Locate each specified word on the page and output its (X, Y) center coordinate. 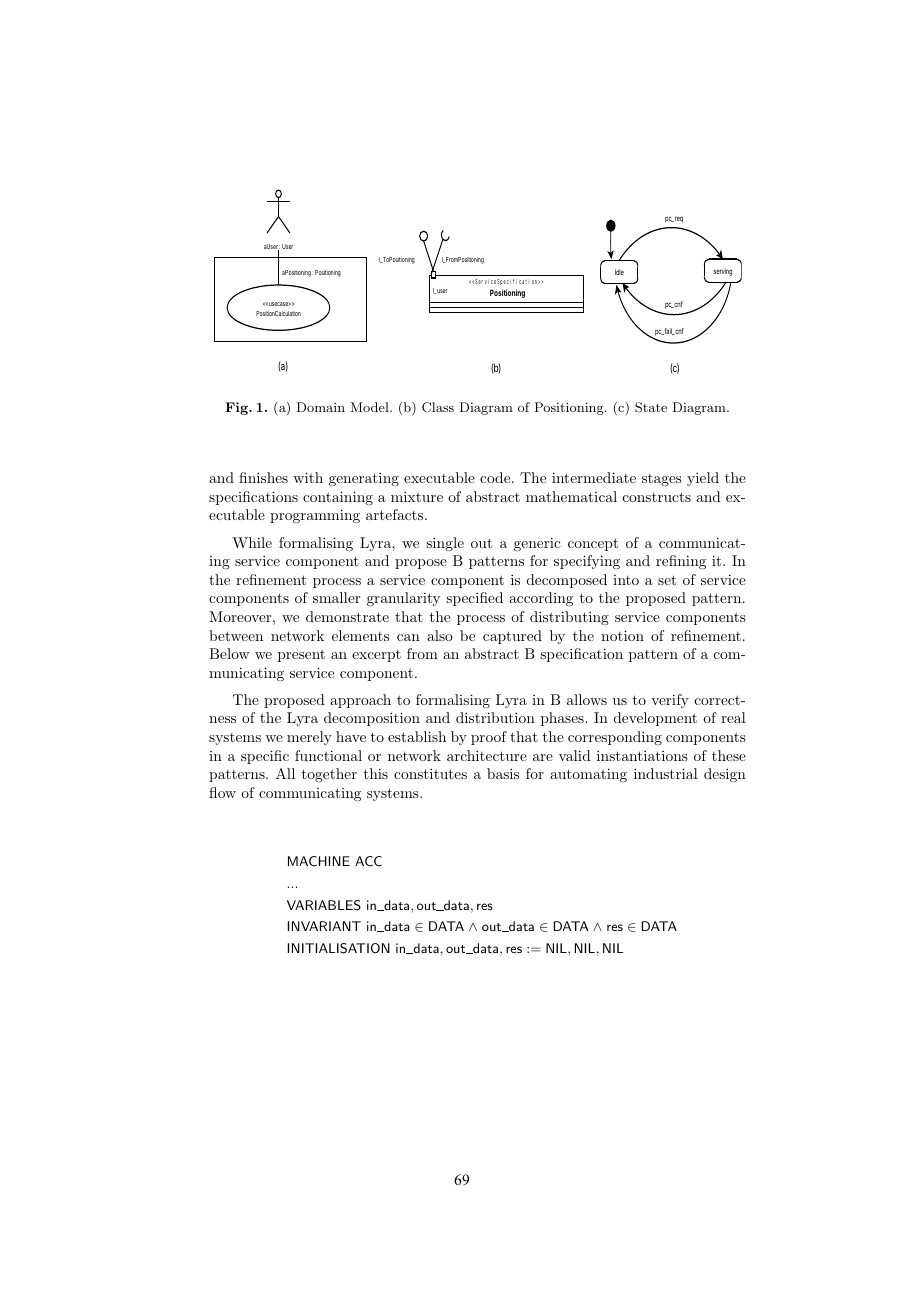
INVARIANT (324, 926)
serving (723, 272)
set (667, 580)
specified (474, 599)
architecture (487, 755)
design (725, 775)
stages (662, 480)
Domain (320, 407)
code (496, 477)
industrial (666, 773)
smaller (336, 597)
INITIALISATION (339, 948)
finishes (263, 477)
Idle (619, 272)
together (329, 775)
